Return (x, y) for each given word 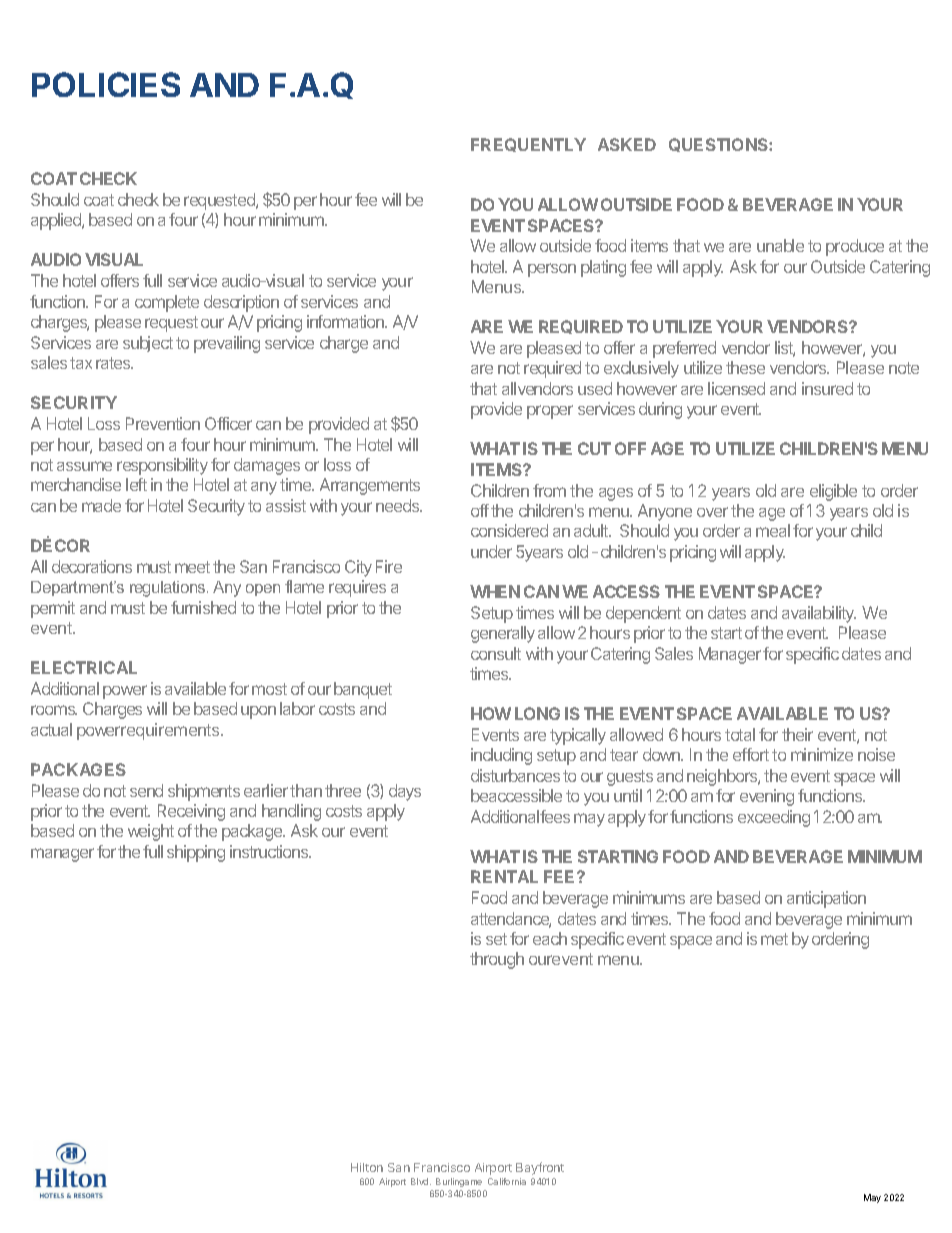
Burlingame (459, 1182)
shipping (196, 853)
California (507, 1181)
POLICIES (106, 84)
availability (819, 614)
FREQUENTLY (528, 145)
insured (827, 388)
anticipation (826, 899)
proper (550, 412)
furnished (203, 607)
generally (503, 634)
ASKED (627, 144)
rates (114, 363)
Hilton (367, 1167)
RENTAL (504, 876)
